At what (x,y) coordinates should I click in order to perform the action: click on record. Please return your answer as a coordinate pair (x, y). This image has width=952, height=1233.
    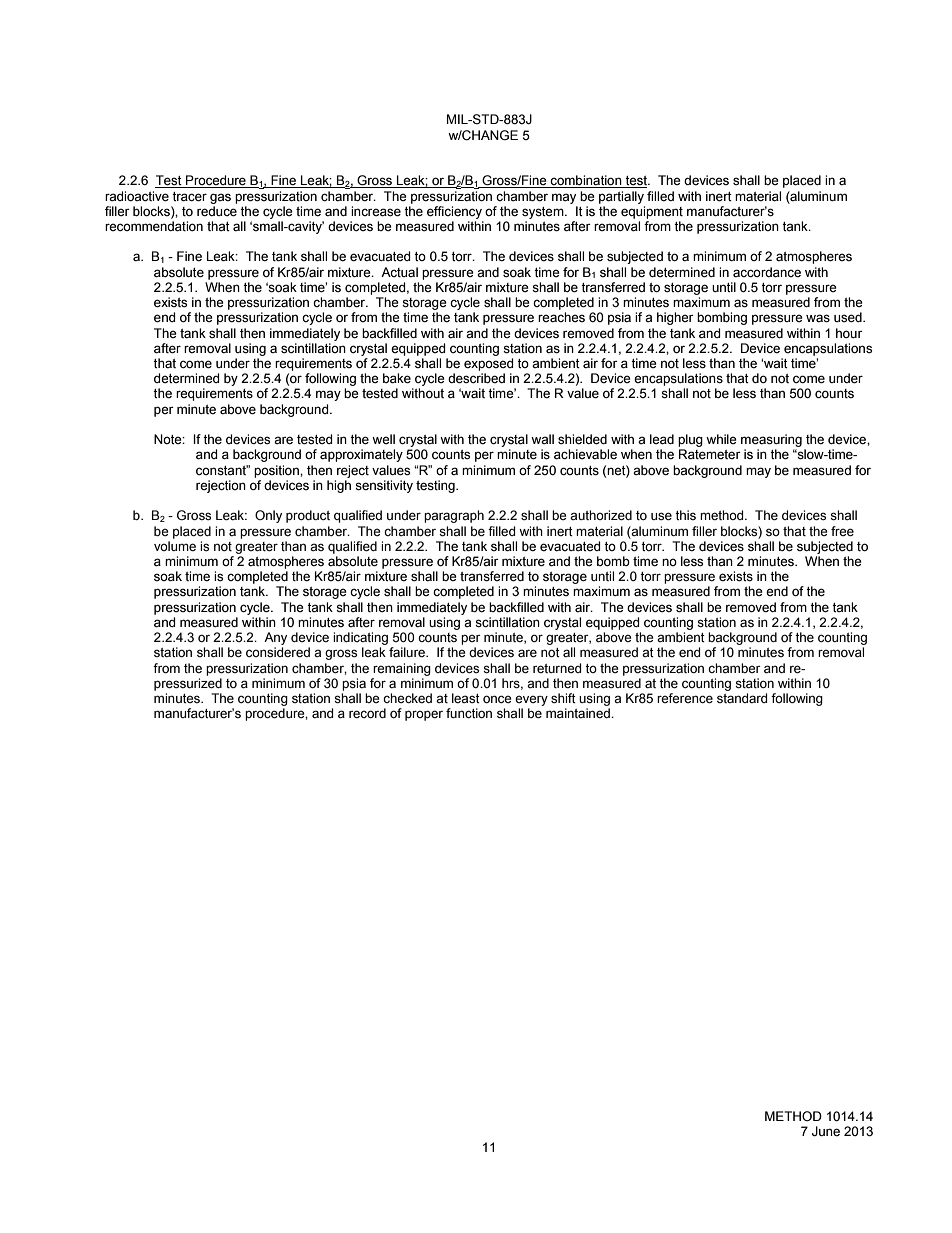
    Looking at the image, I should click on (367, 713).
